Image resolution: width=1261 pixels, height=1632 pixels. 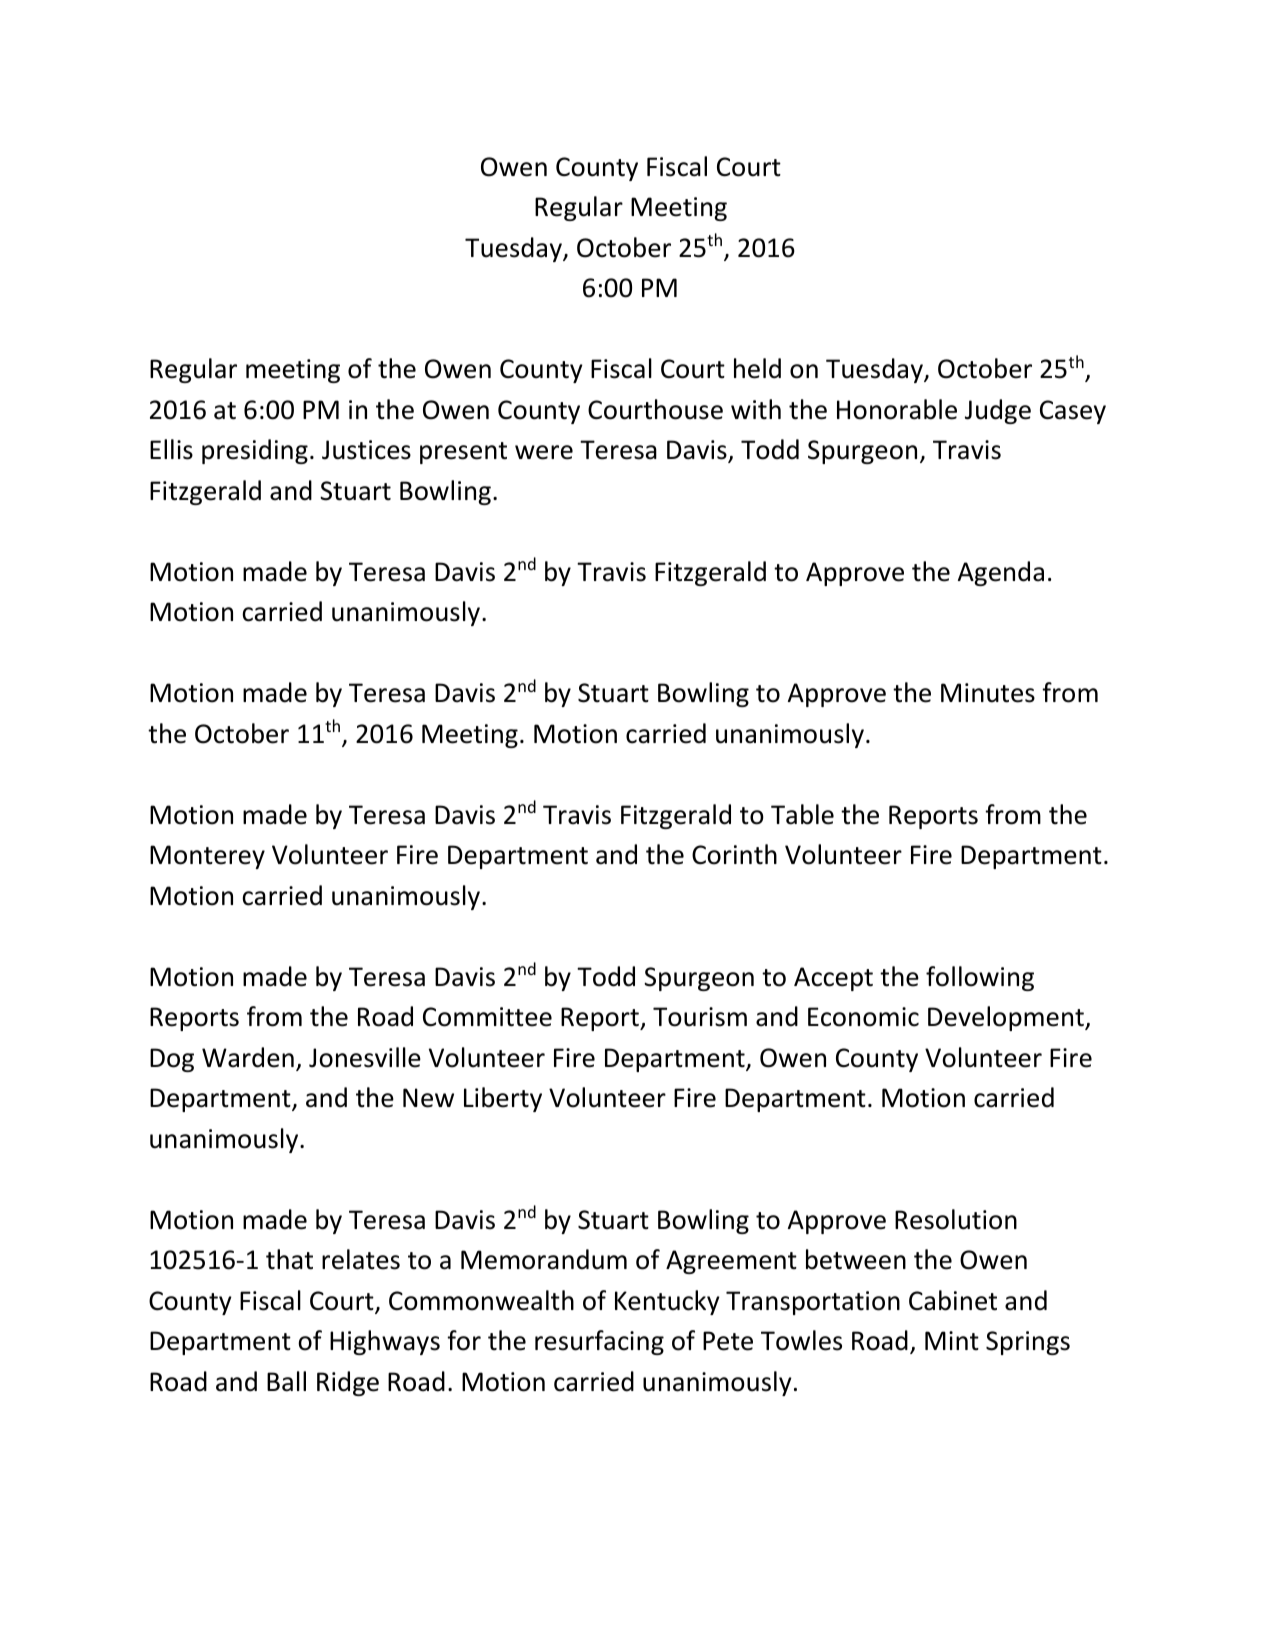 What do you see at coordinates (366, 450) in the screenshot?
I see `Justices` at bounding box center [366, 450].
